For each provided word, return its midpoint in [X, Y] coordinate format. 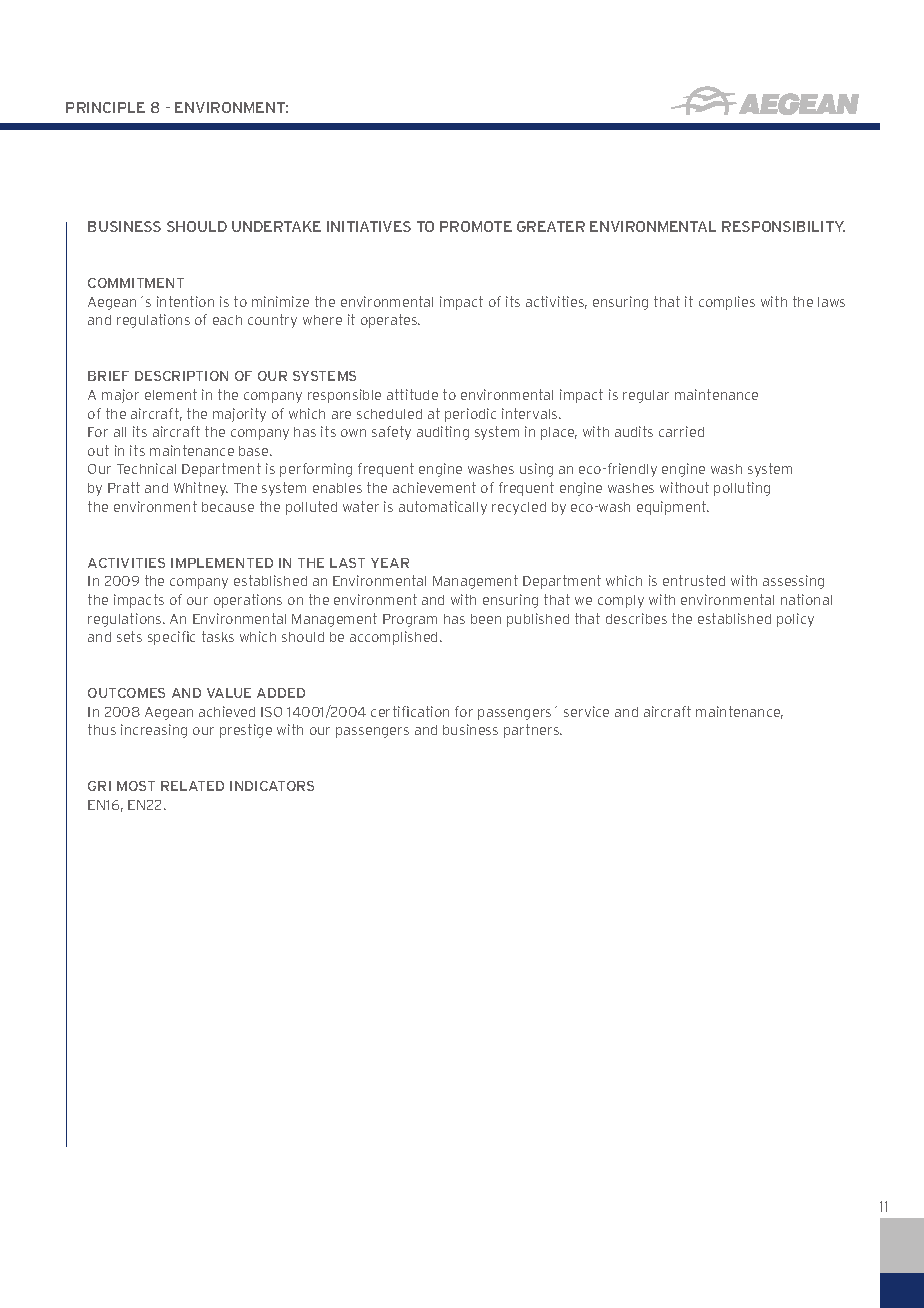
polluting [742, 489]
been [486, 619]
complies [727, 303]
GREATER [551, 226]
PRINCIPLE [105, 107]
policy [795, 620]
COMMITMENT [136, 283]
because [228, 507]
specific [171, 638]
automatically [443, 508]
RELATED [192, 786]
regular [646, 396]
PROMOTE [476, 226]
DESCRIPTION [181, 376]
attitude [412, 394]
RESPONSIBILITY [783, 226]
